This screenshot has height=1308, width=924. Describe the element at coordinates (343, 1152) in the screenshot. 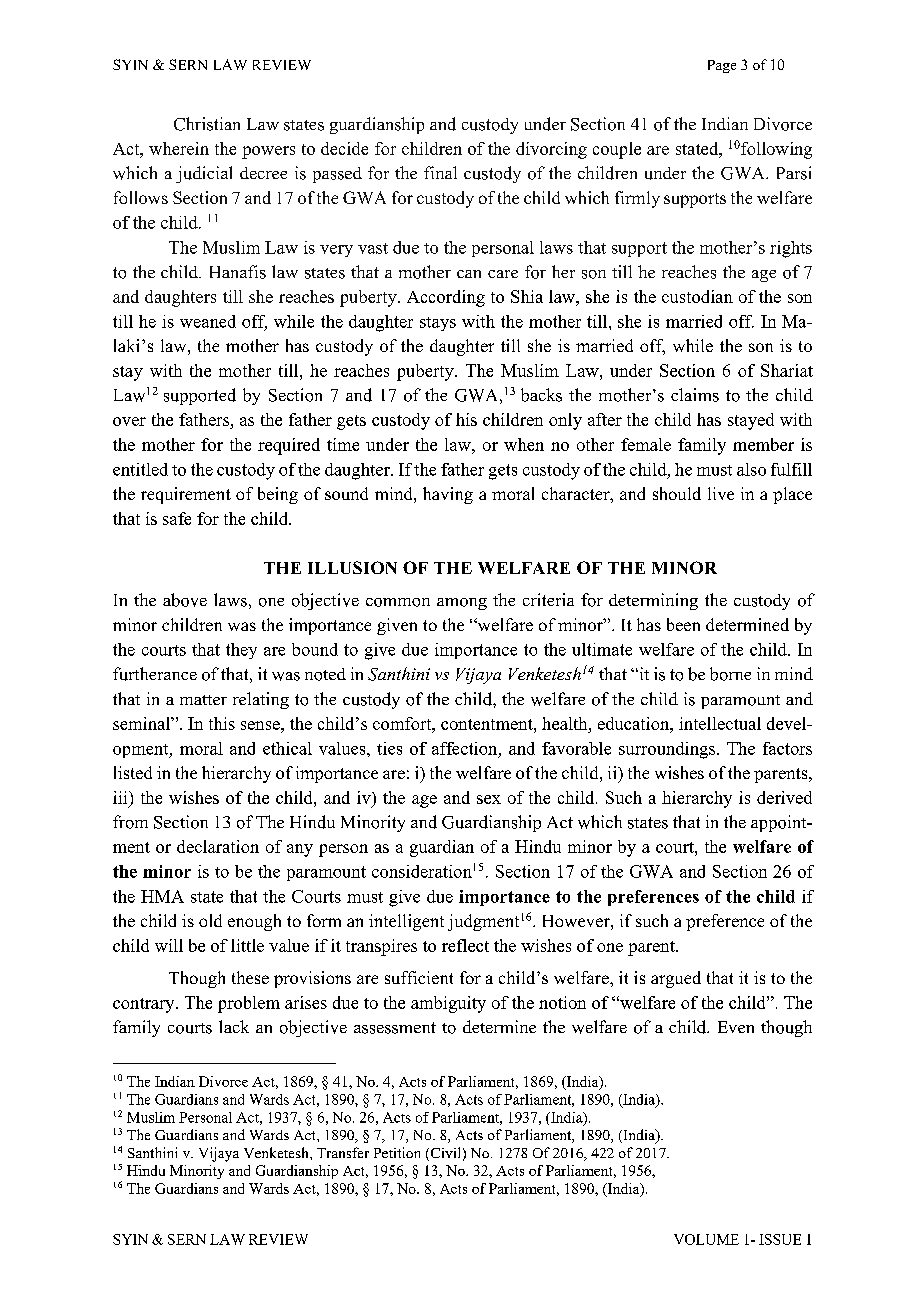

I see `Transfer` at that location.
